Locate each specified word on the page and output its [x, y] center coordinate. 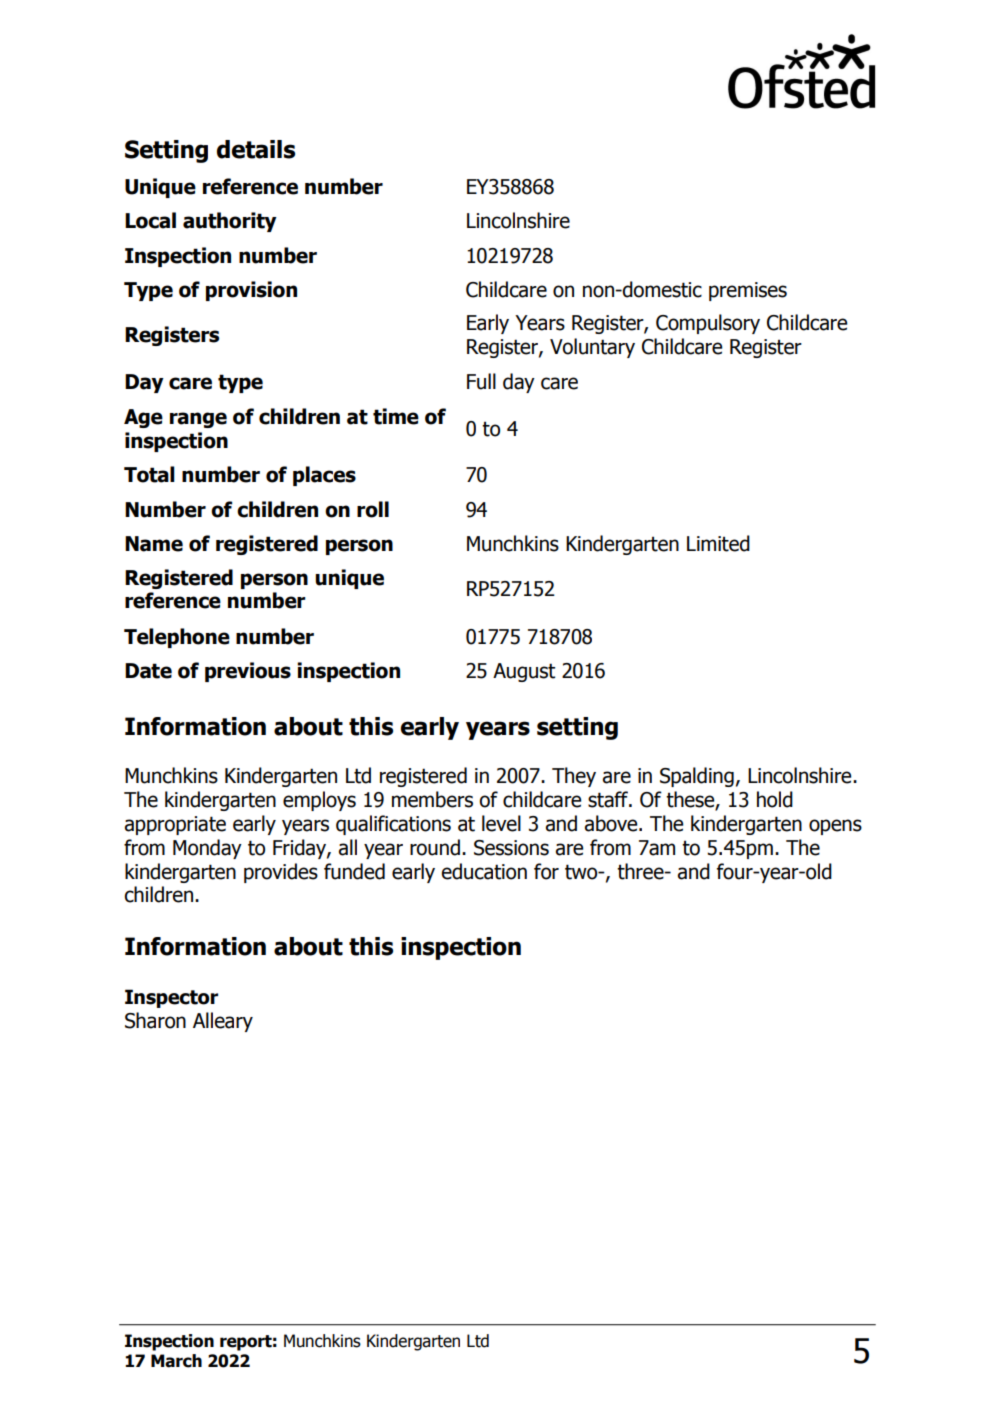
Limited [718, 543]
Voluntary [592, 348]
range [198, 420]
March [176, 1361]
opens [835, 827]
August [524, 672]
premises [748, 291]
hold [775, 799]
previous [248, 672]
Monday [207, 849]
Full [481, 381]
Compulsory [708, 324]
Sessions [511, 848]
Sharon [155, 1020]
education [484, 871]
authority [230, 222]
